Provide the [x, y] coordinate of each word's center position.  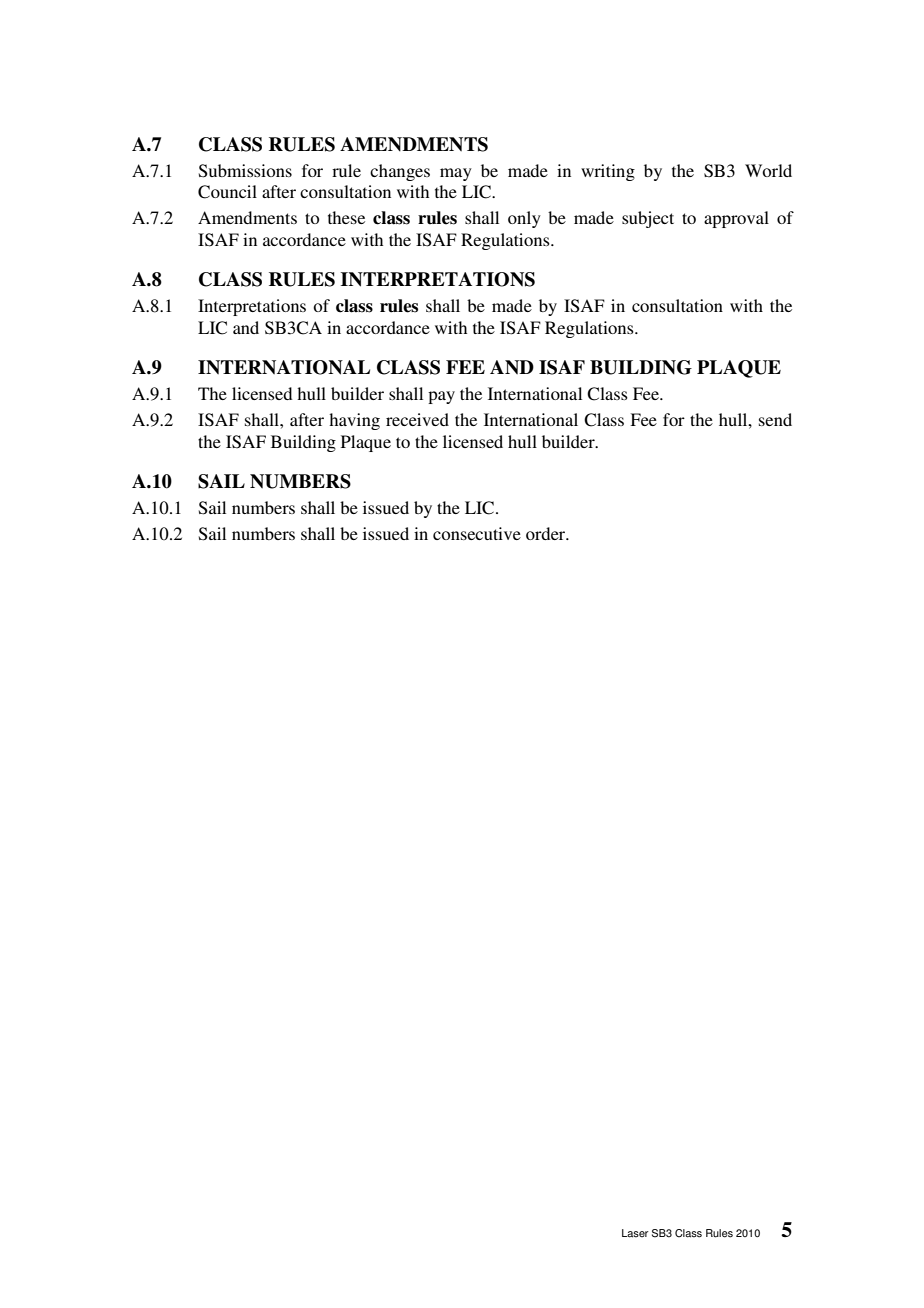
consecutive [477, 533]
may [456, 174]
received [417, 419]
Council [227, 192]
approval [736, 219]
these [346, 217]
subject [648, 219]
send [775, 419]
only [524, 219]
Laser [635, 1233]
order [547, 533]
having [354, 421]
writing [608, 172]
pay [441, 397]
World [768, 170]
